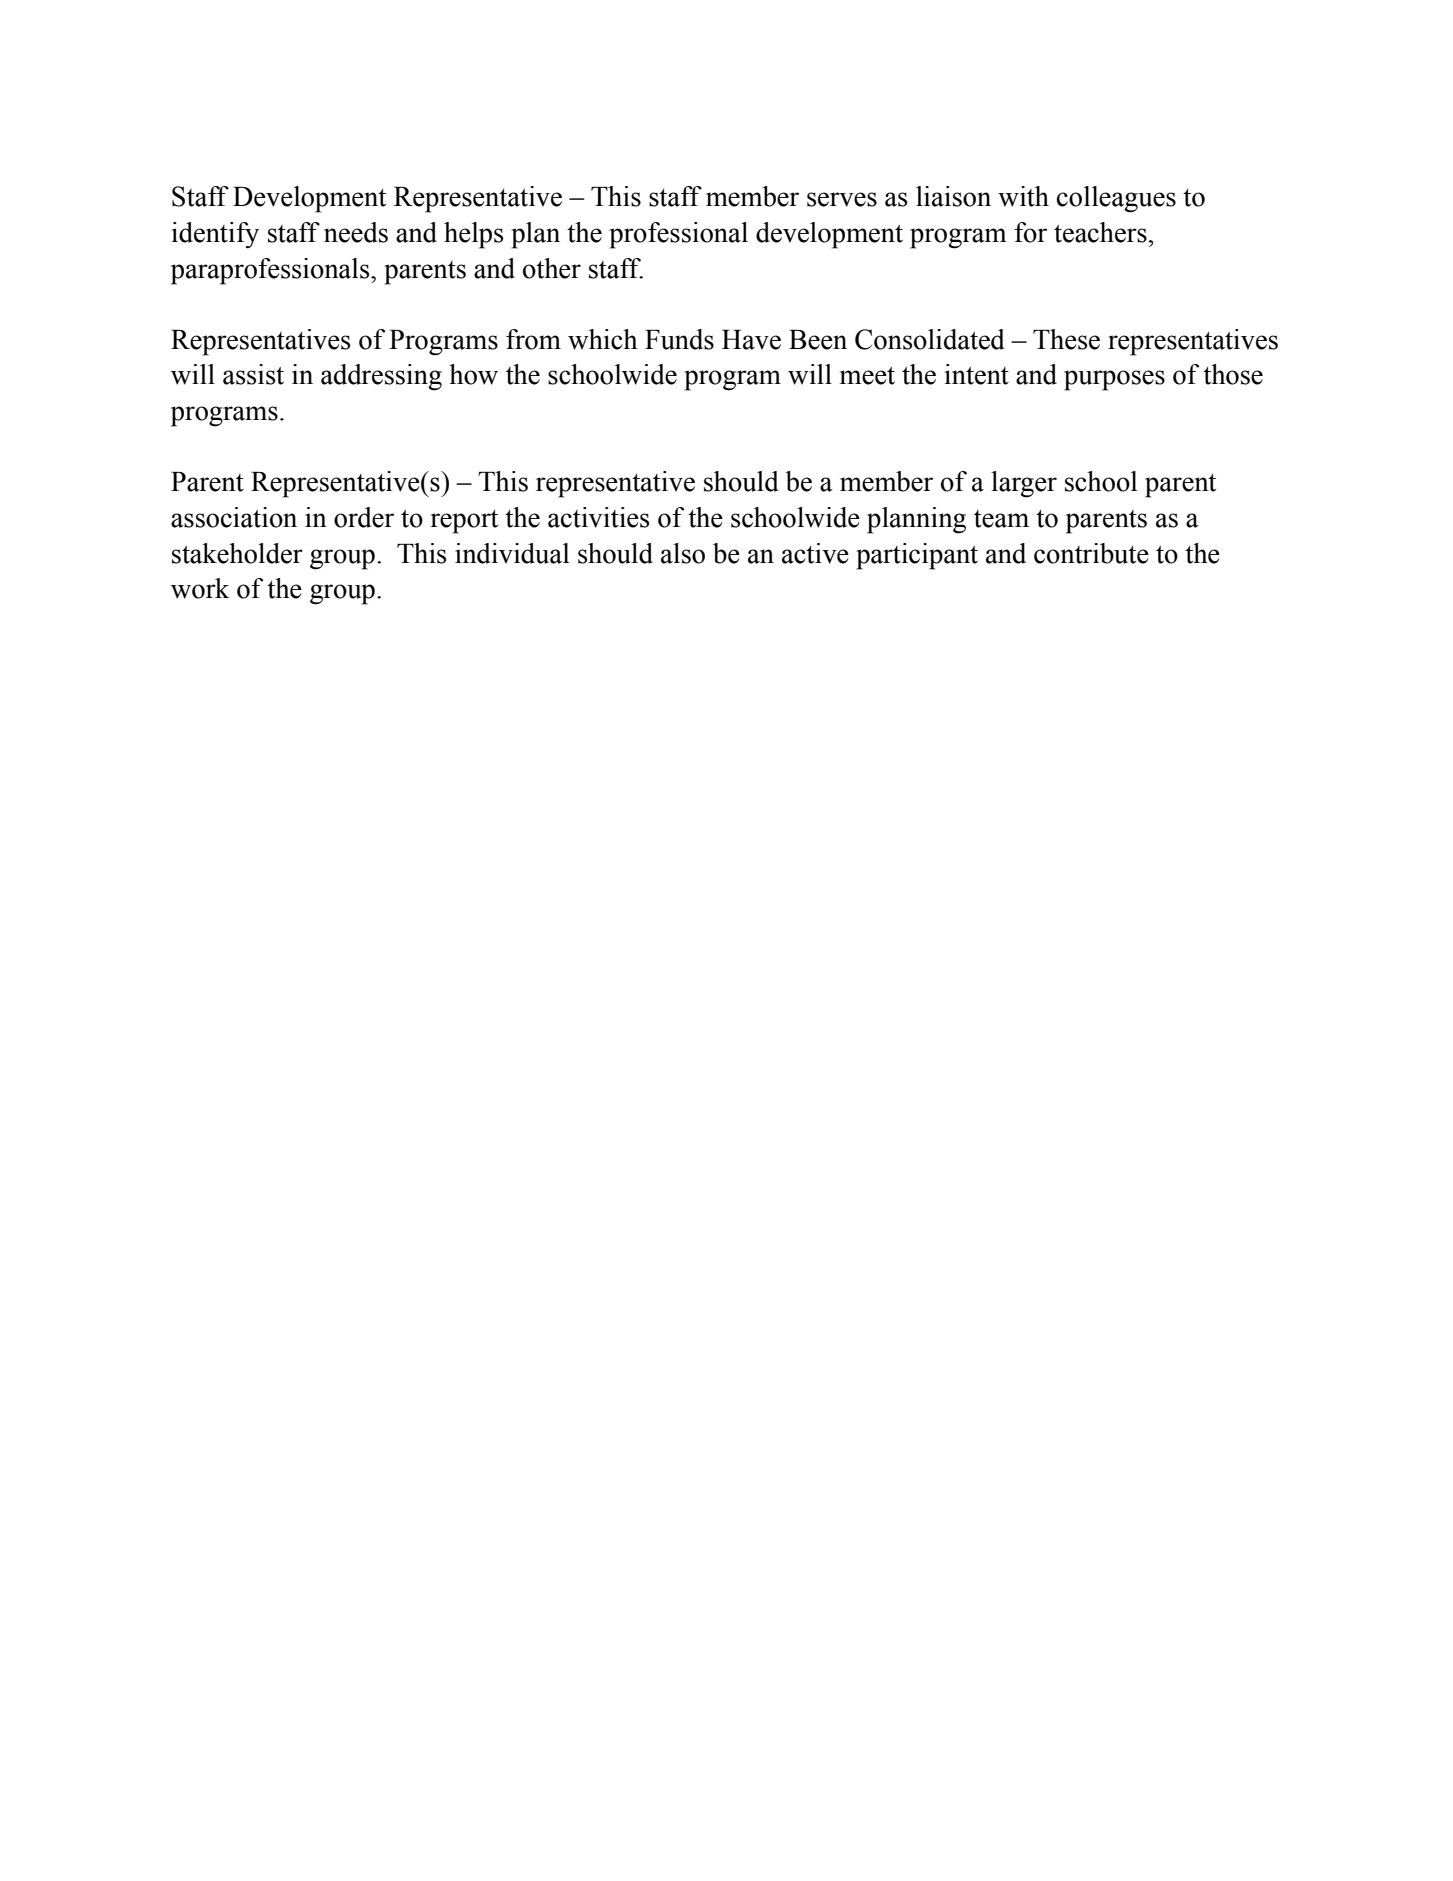 This page has width=1453, height=1881. I want to click on colleagues, so click(1116, 199).
